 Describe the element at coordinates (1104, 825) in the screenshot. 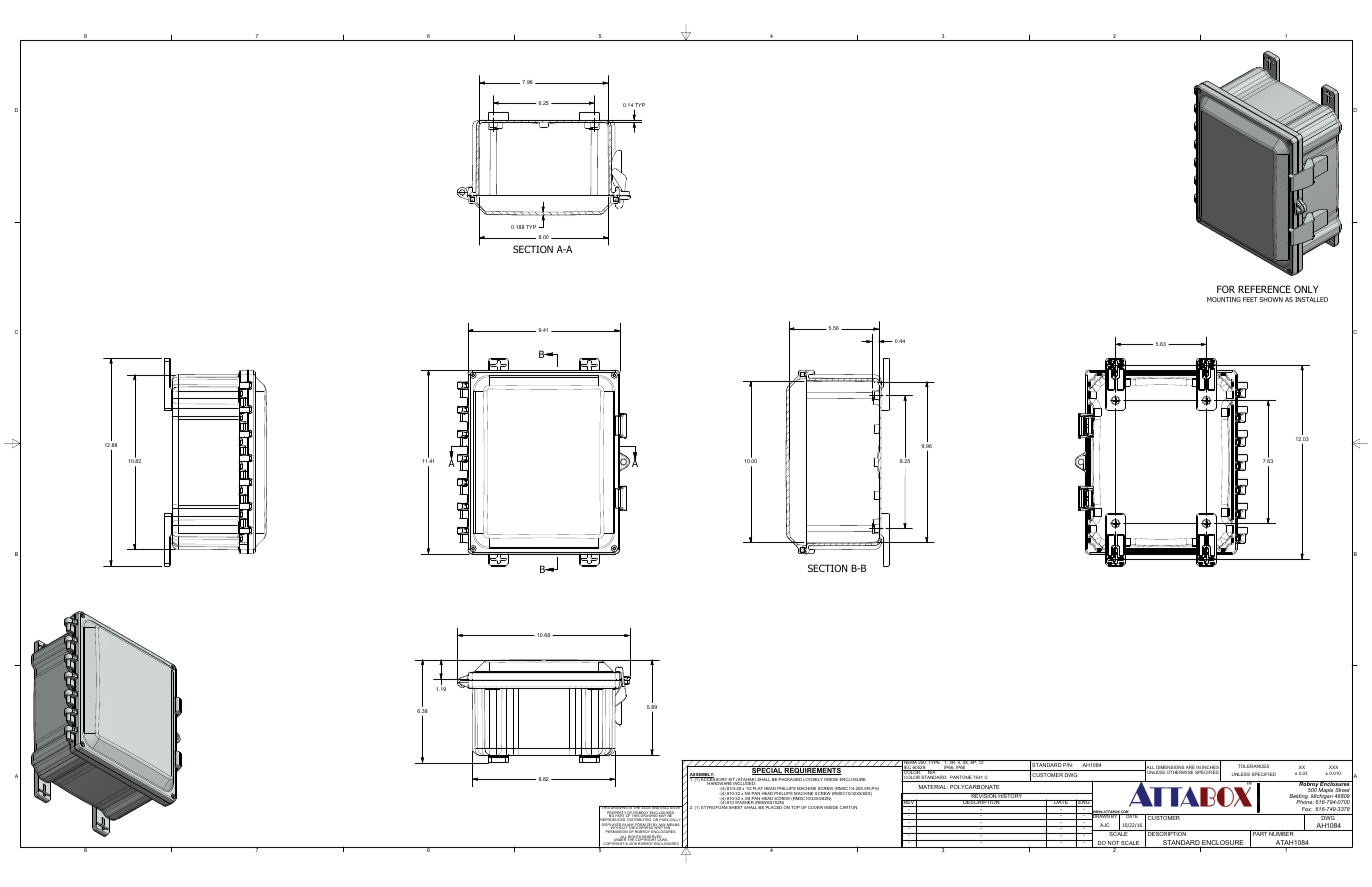

I see `AJC` at that location.
